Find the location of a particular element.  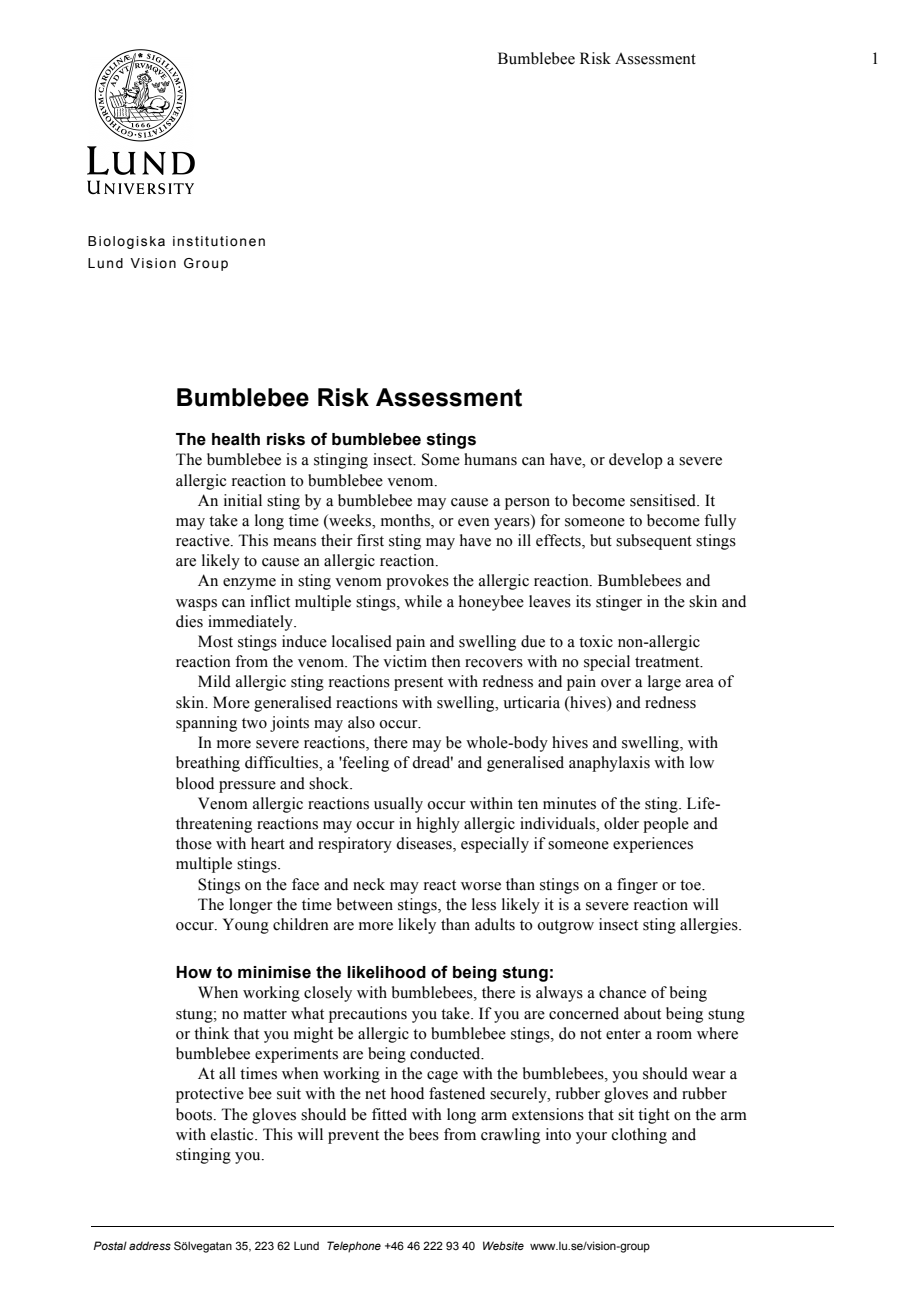

chance is located at coordinates (622, 992).
